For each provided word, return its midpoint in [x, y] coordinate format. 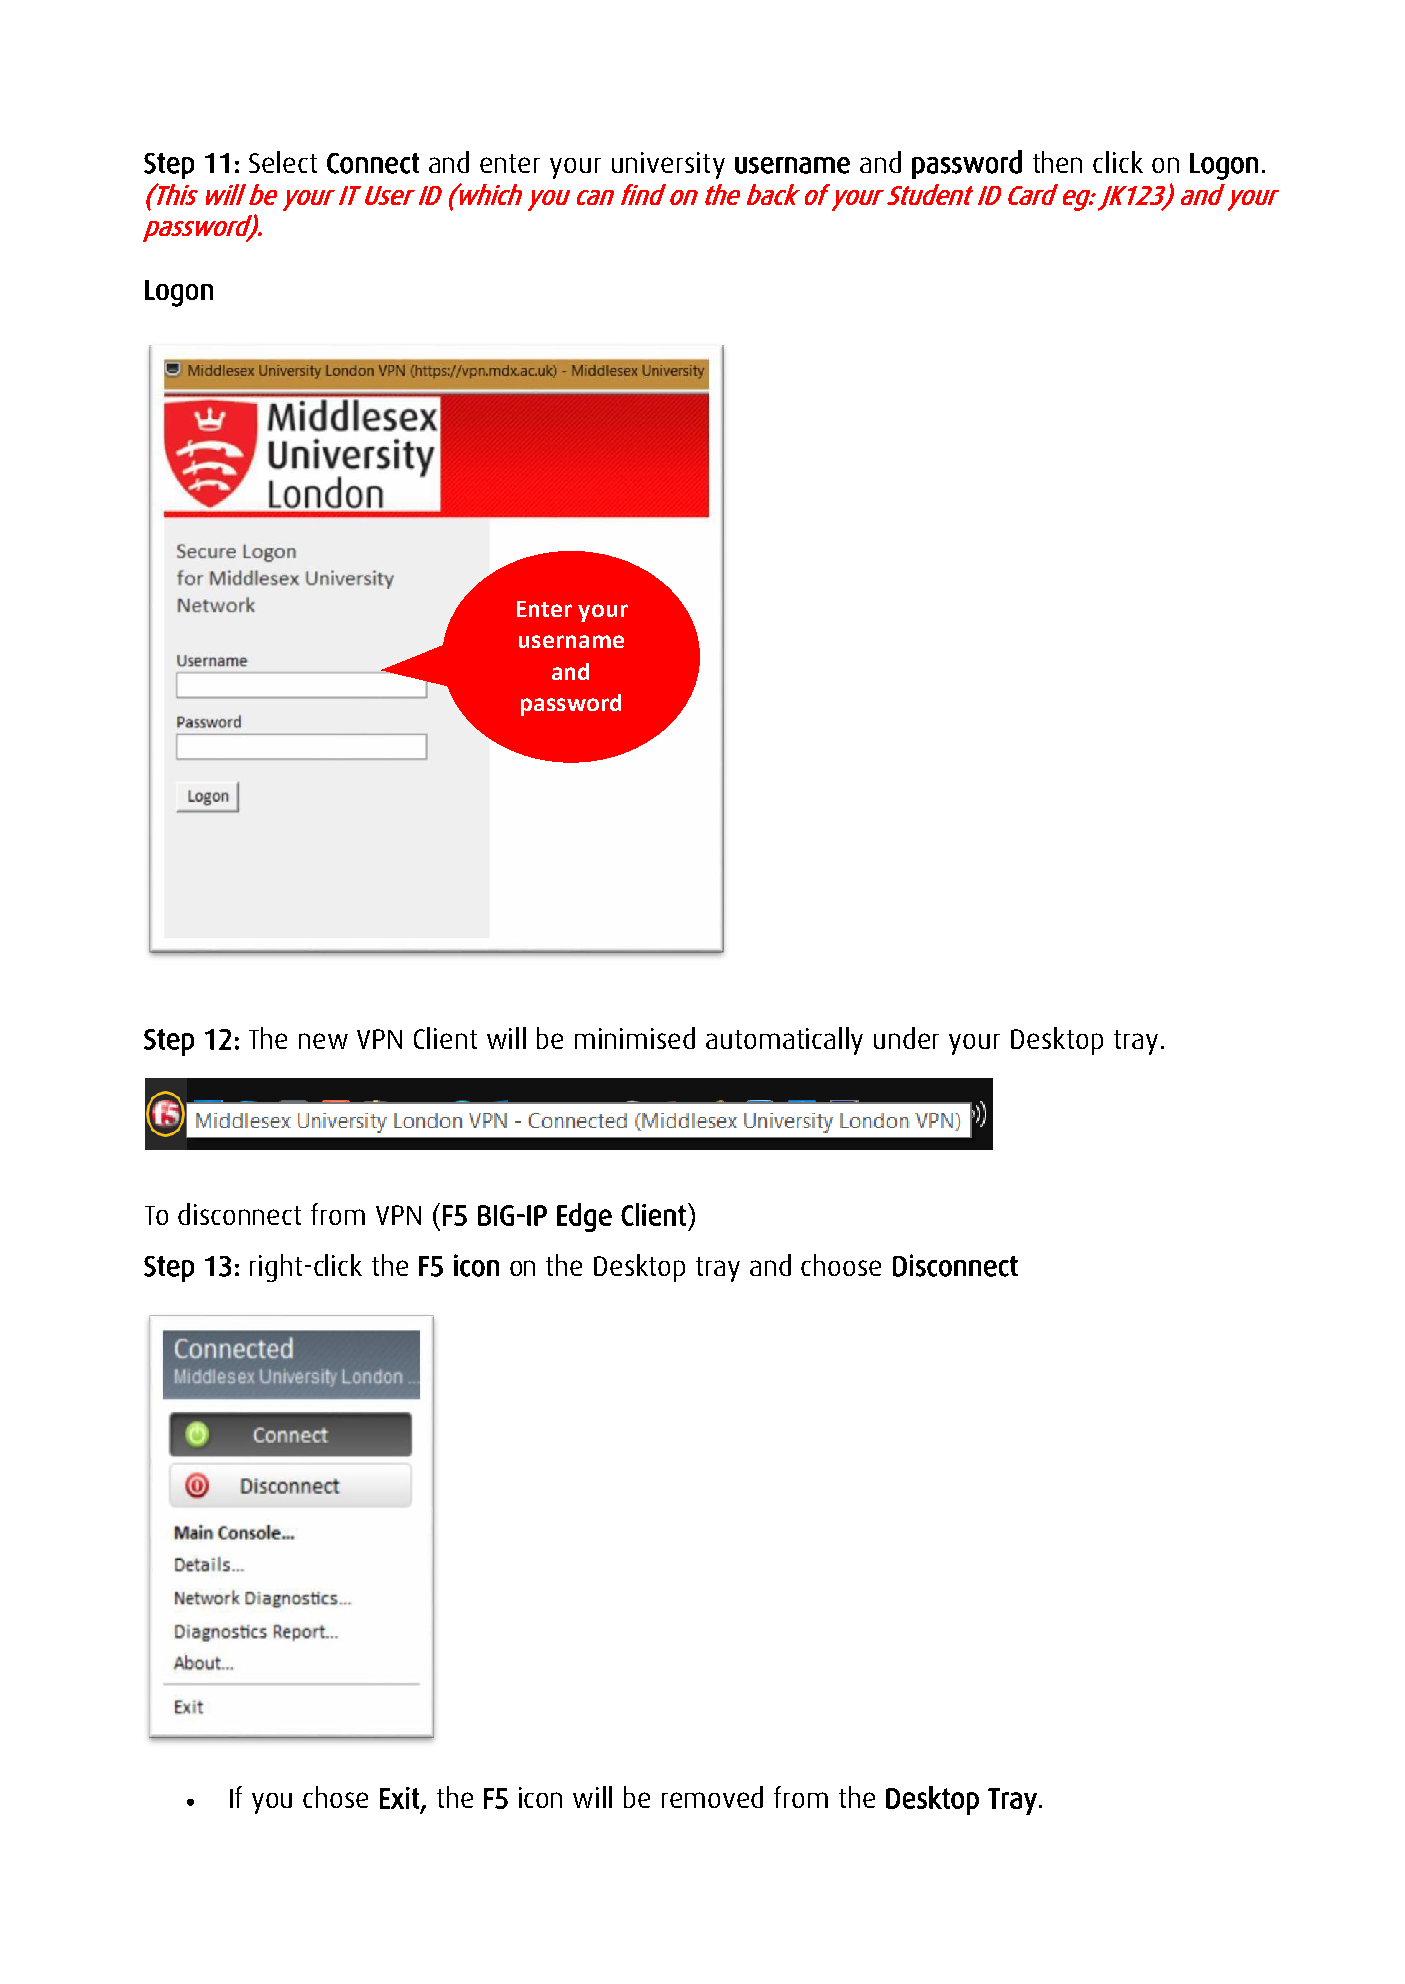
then [1057, 162]
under [906, 1038]
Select [283, 162]
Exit [399, 1798]
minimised [635, 1038]
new [323, 1041]
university [668, 165]
